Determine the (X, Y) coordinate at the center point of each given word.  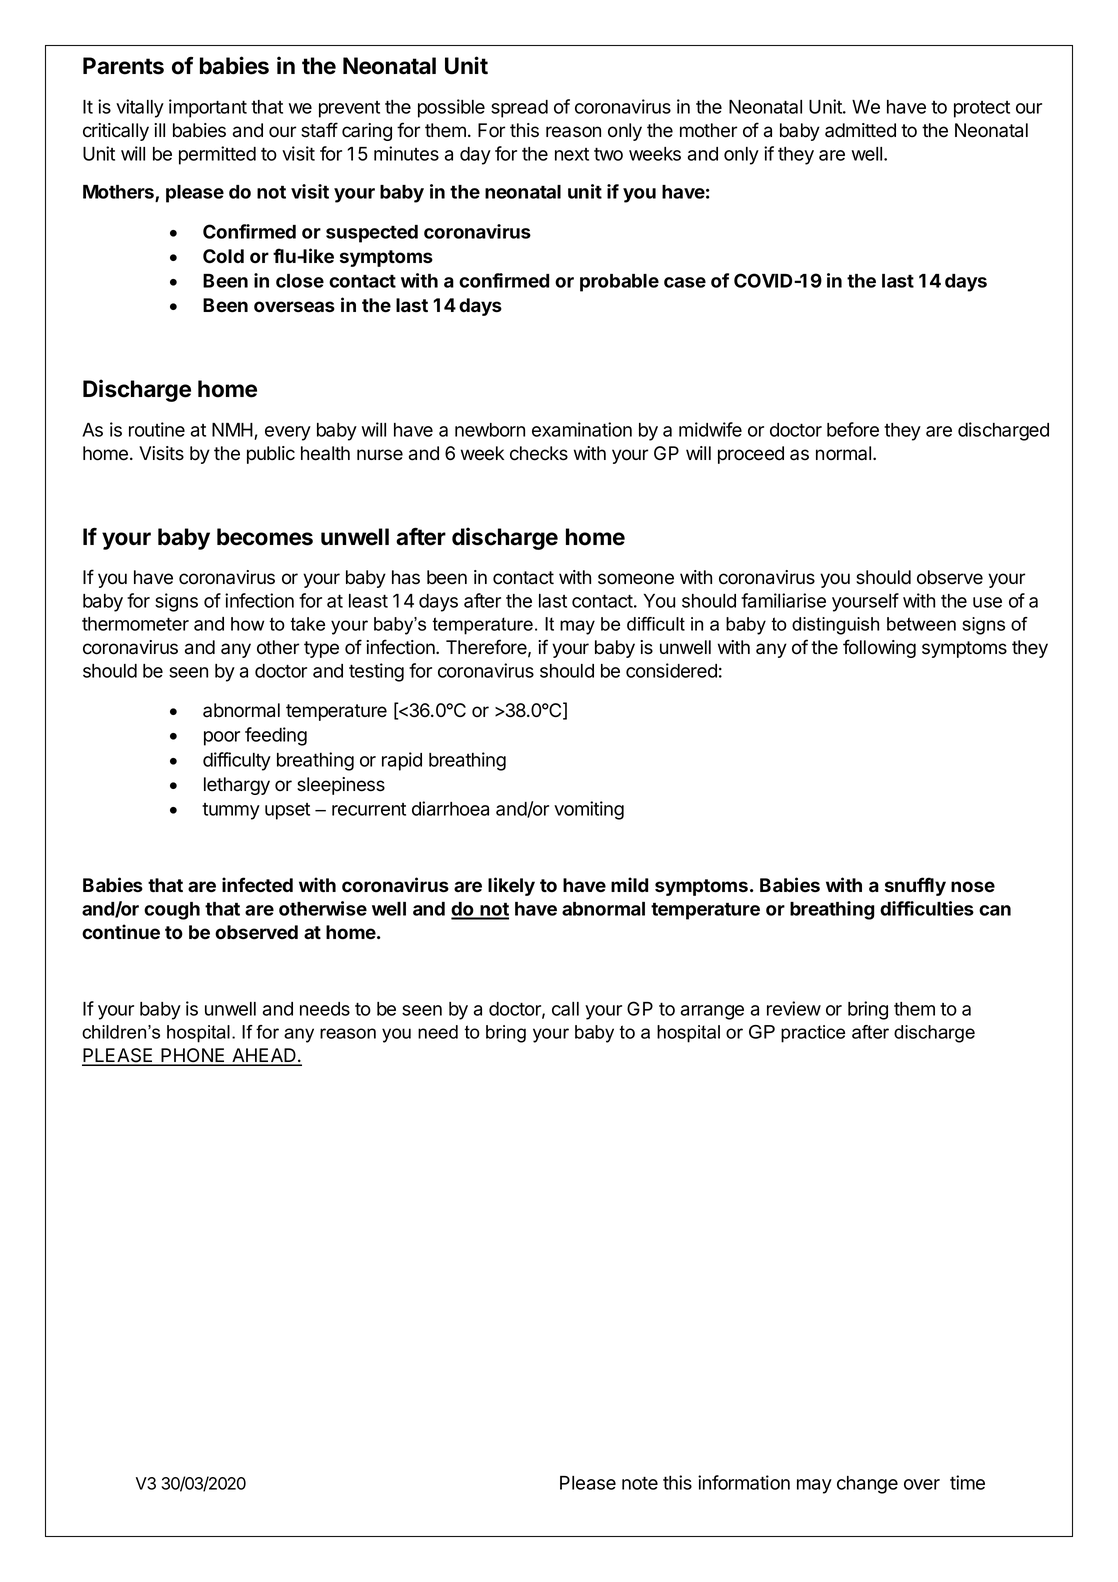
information (744, 1482)
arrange (712, 1012)
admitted (860, 130)
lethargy (237, 786)
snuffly (915, 886)
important (208, 108)
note (640, 1483)
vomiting (589, 810)
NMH (232, 430)
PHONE (193, 1056)
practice (813, 1034)
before (853, 429)
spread (519, 109)
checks (539, 453)
